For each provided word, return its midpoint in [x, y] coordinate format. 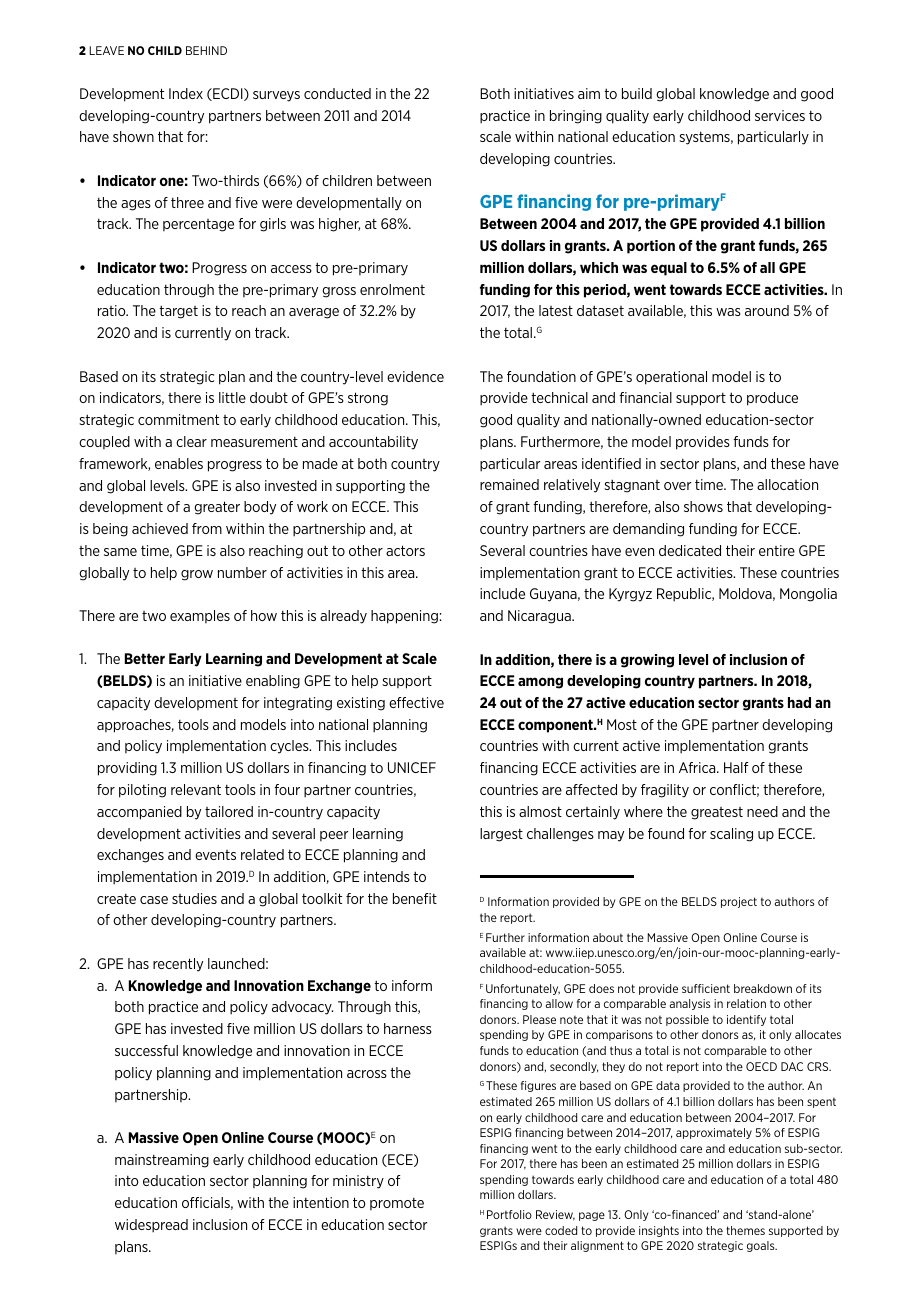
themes [745, 1230]
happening [404, 617]
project [739, 902]
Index [186, 93]
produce [772, 399]
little [232, 397]
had [799, 702]
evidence [415, 376]
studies [194, 898]
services [780, 115]
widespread [151, 1226]
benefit [415, 898]
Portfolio [509, 1214]
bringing [576, 117]
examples [200, 616]
